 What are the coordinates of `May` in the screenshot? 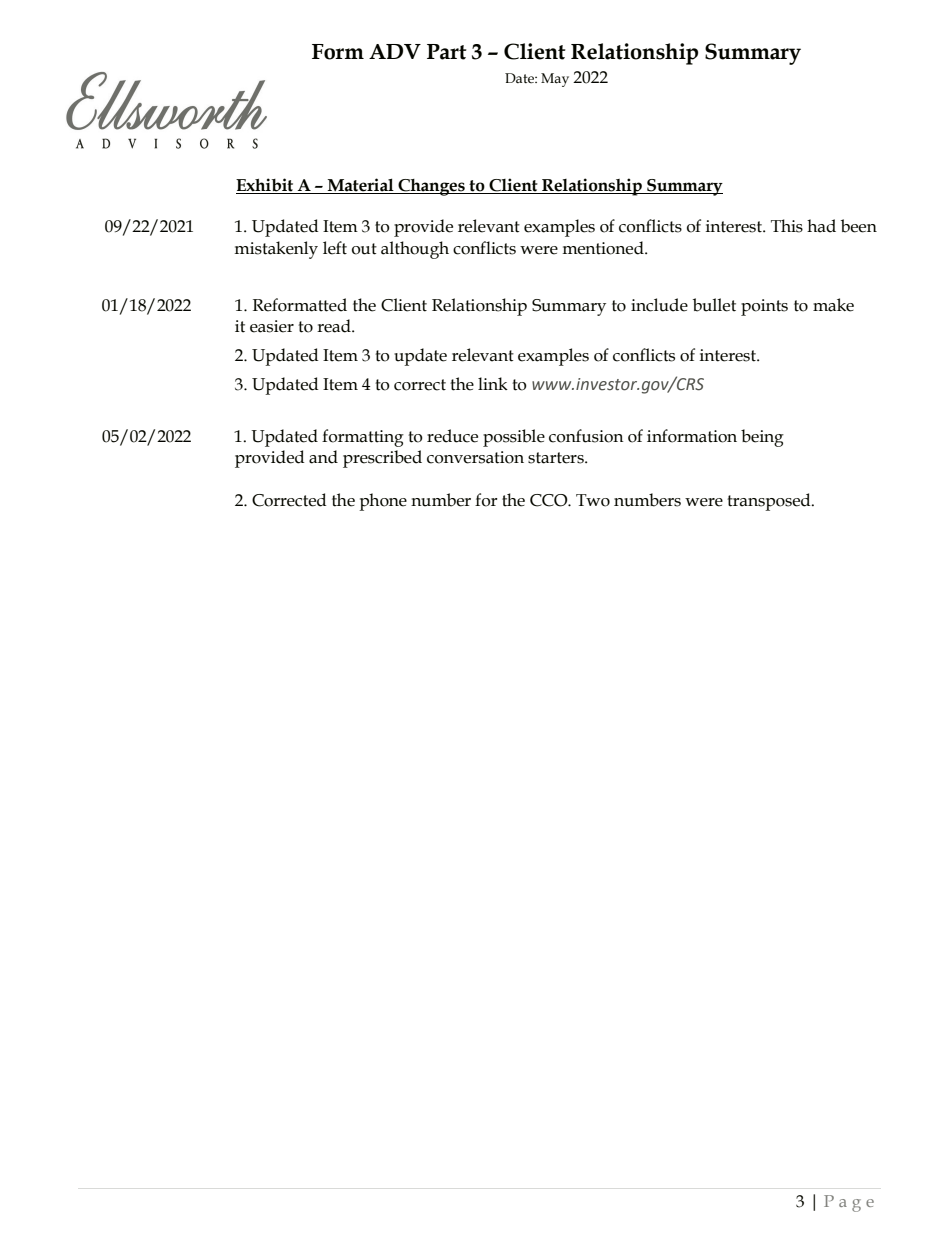 It's located at (555, 80).
